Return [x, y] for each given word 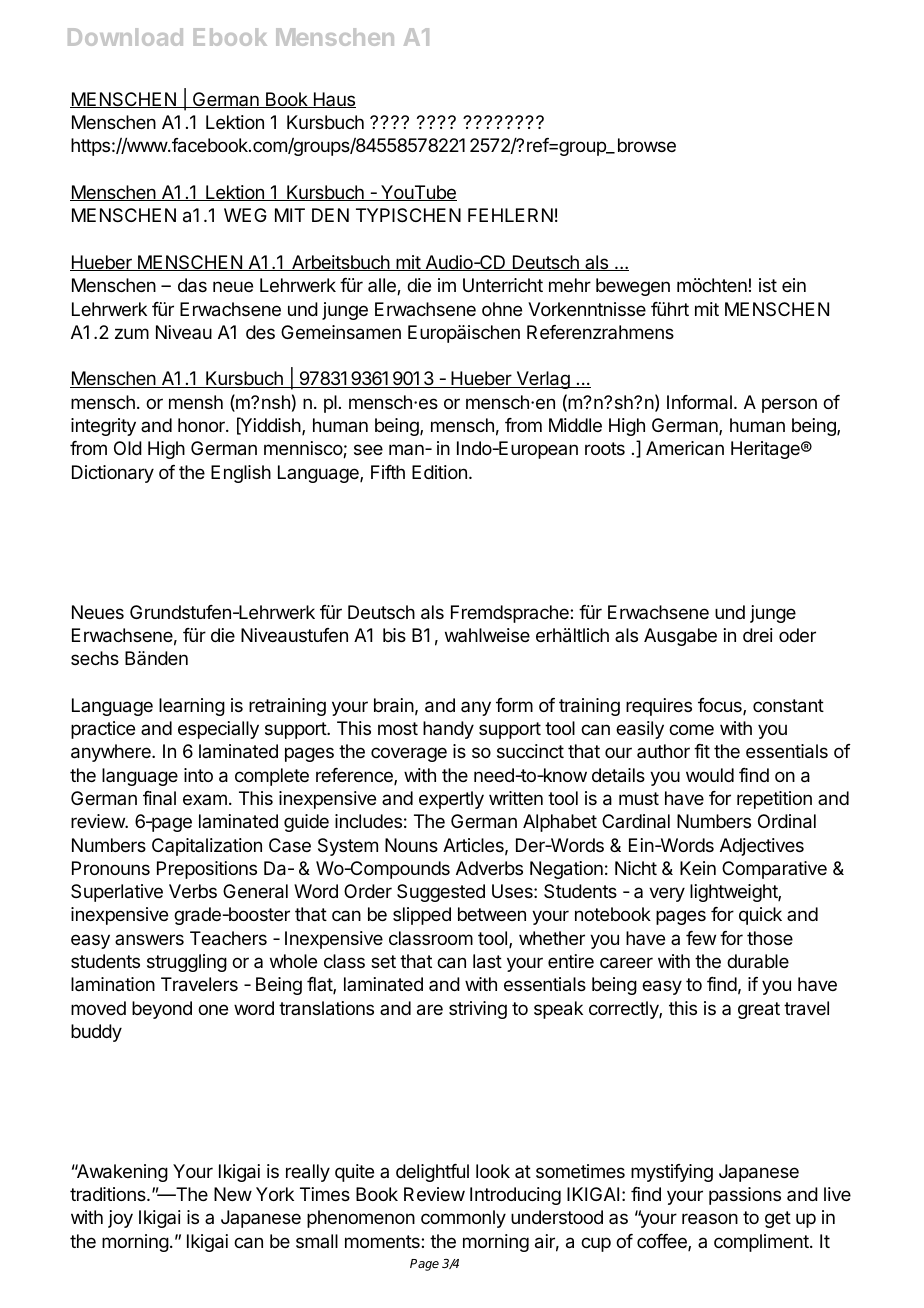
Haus [333, 100]
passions [745, 1196]
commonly [463, 1219]
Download [125, 37]
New [233, 1194]
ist [768, 285]
